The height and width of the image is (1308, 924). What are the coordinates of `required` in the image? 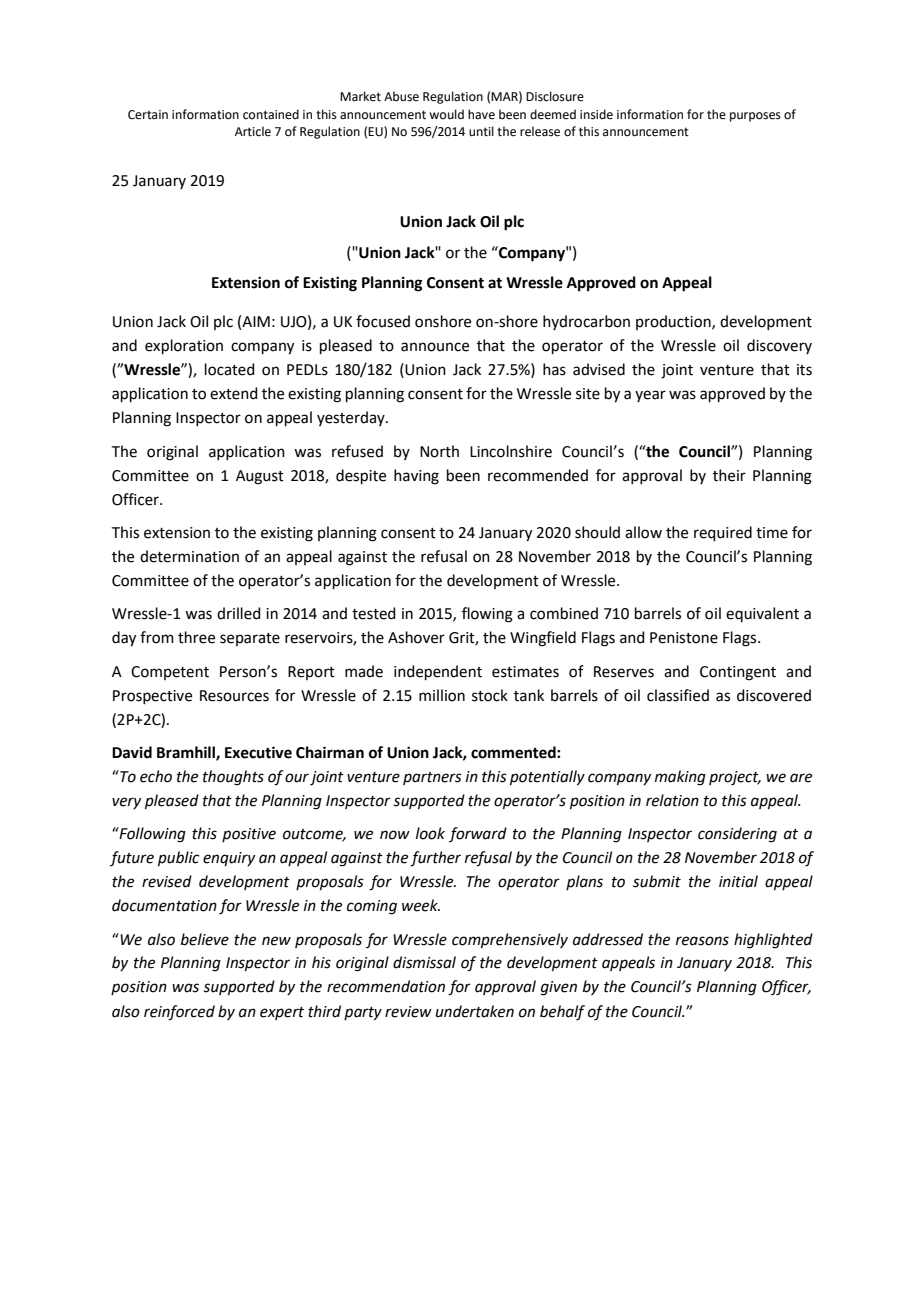 It's located at (723, 533).
